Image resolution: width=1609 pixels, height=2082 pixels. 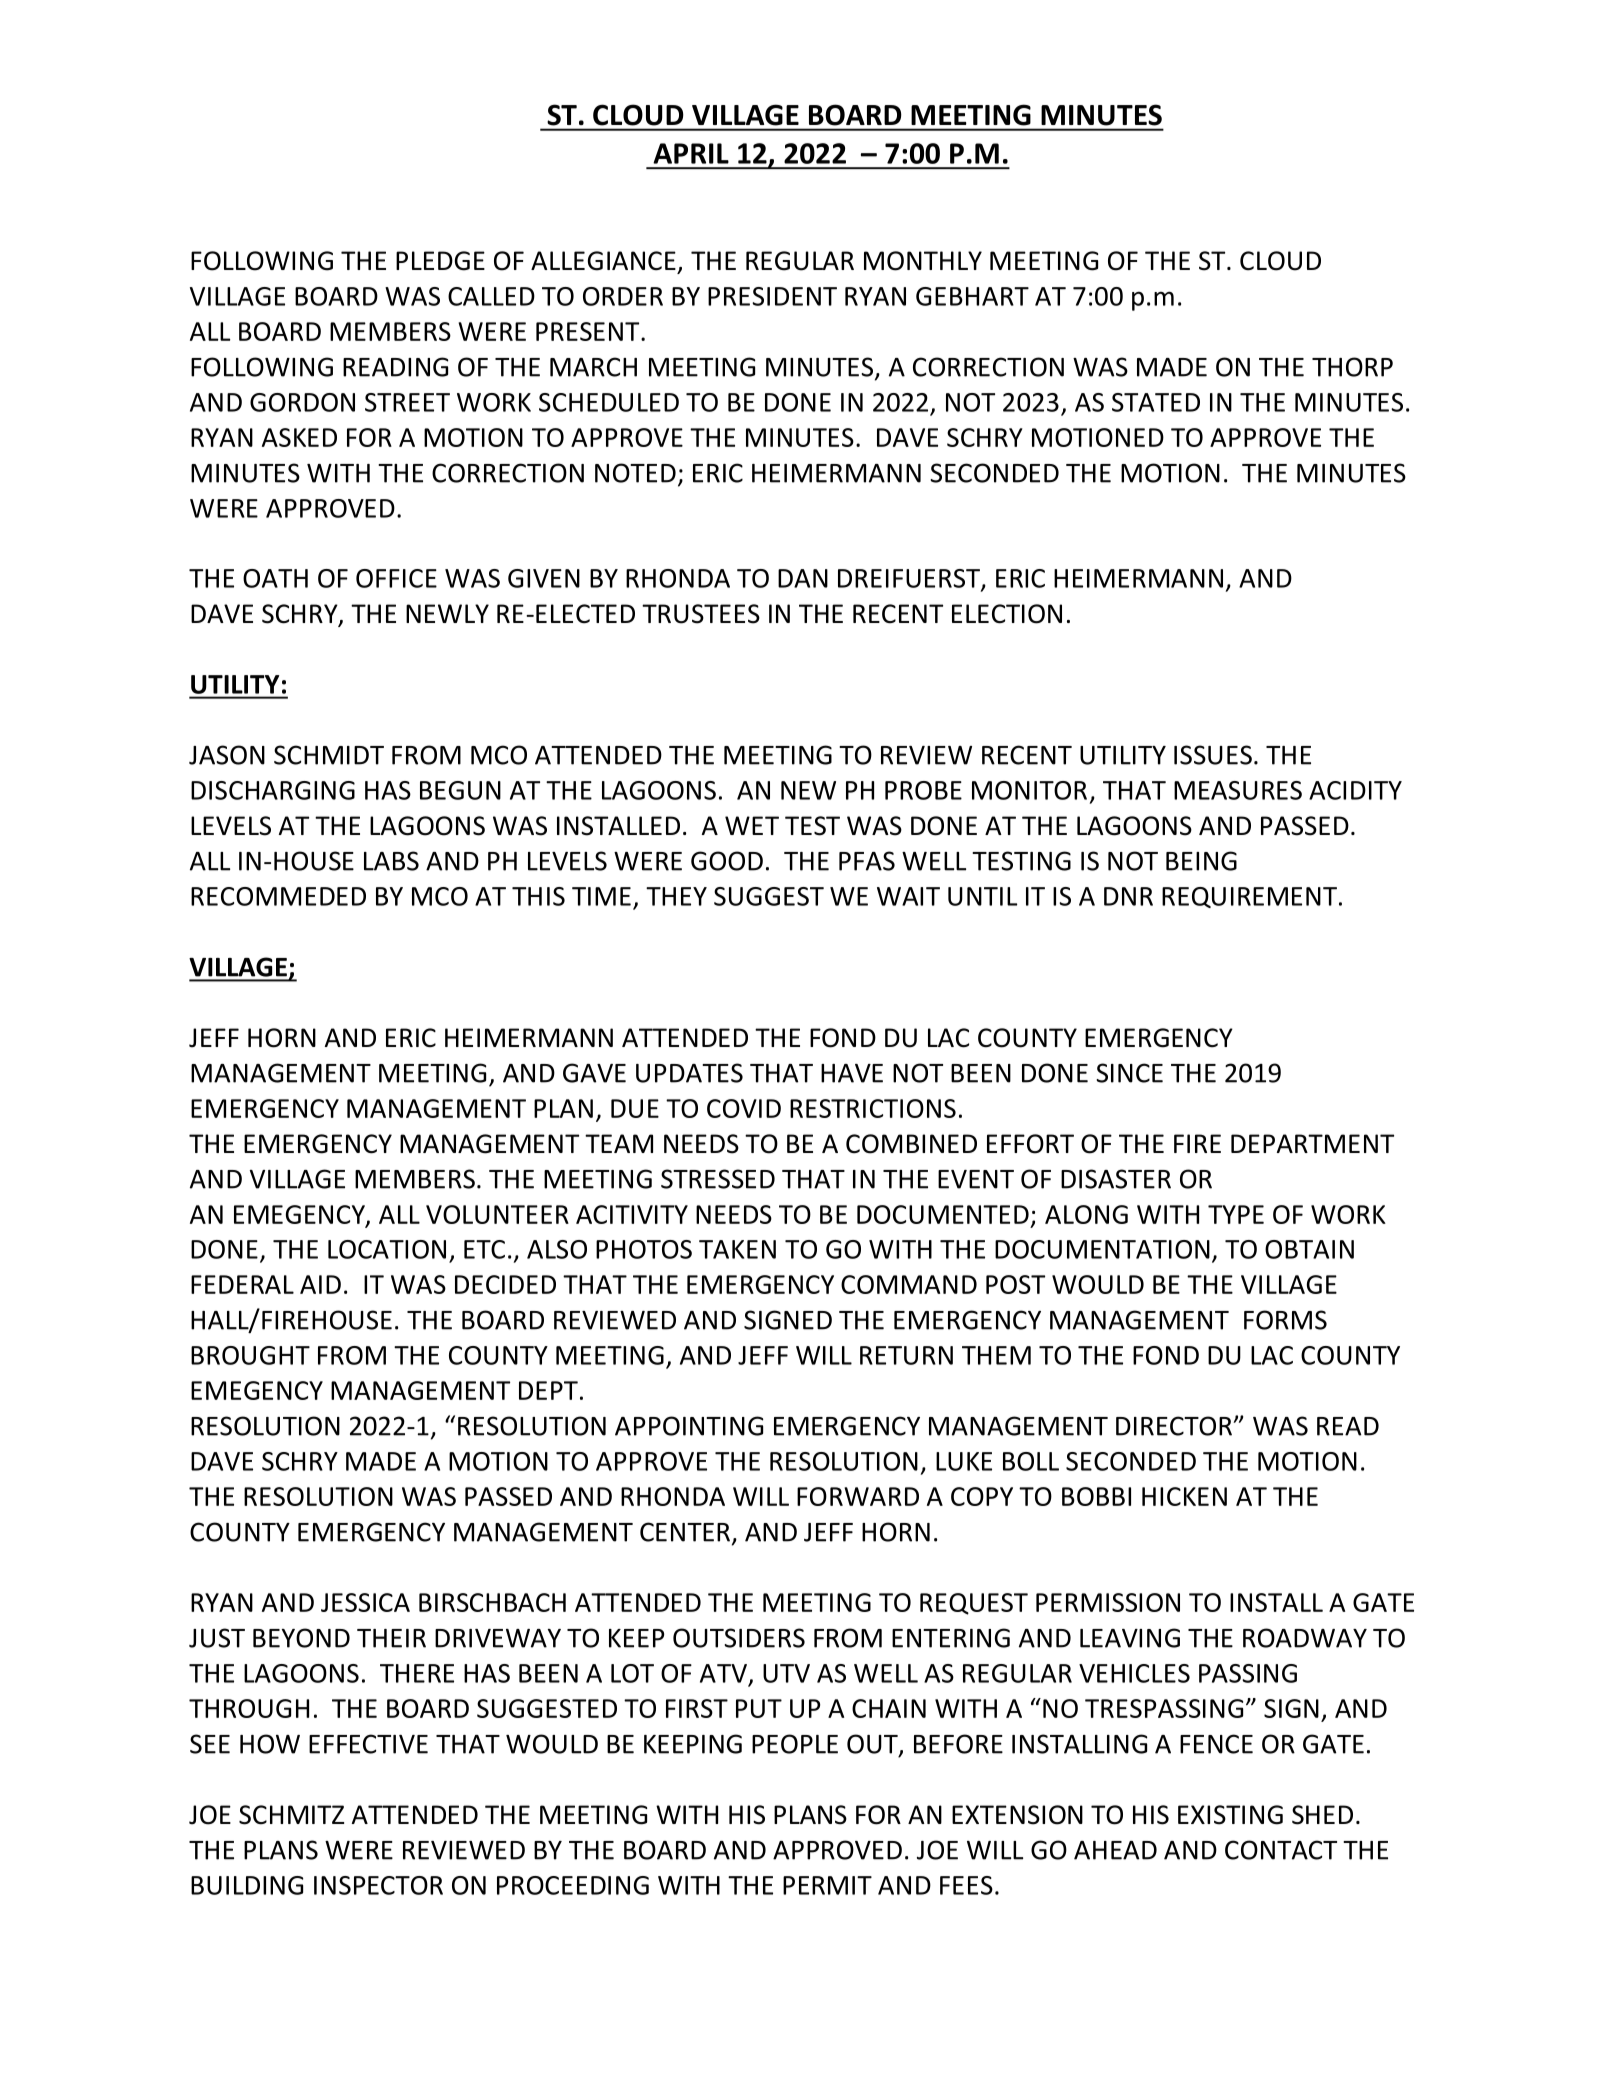 I want to click on APRIL, so click(x=691, y=153).
